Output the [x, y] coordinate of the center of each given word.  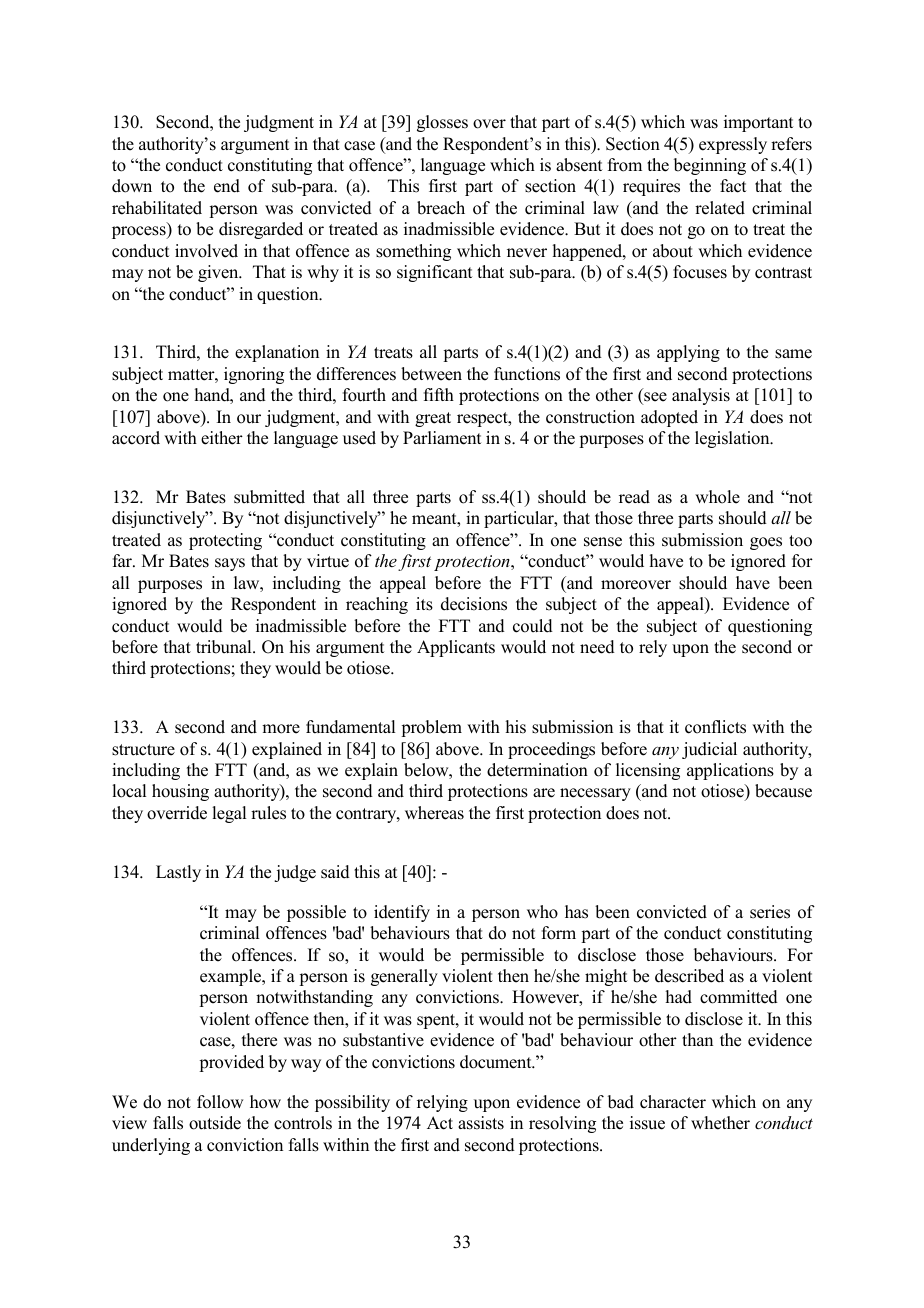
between [431, 374]
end [227, 186]
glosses [442, 123]
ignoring [254, 375]
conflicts [715, 727]
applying [688, 353]
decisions [474, 604]
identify [402, 913]
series [770, 912]
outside [215, 1123]
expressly [733, 145]
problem [431, 728]
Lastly [178, 873]
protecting [225, 541]
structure [143, 750]
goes [766, 543]
